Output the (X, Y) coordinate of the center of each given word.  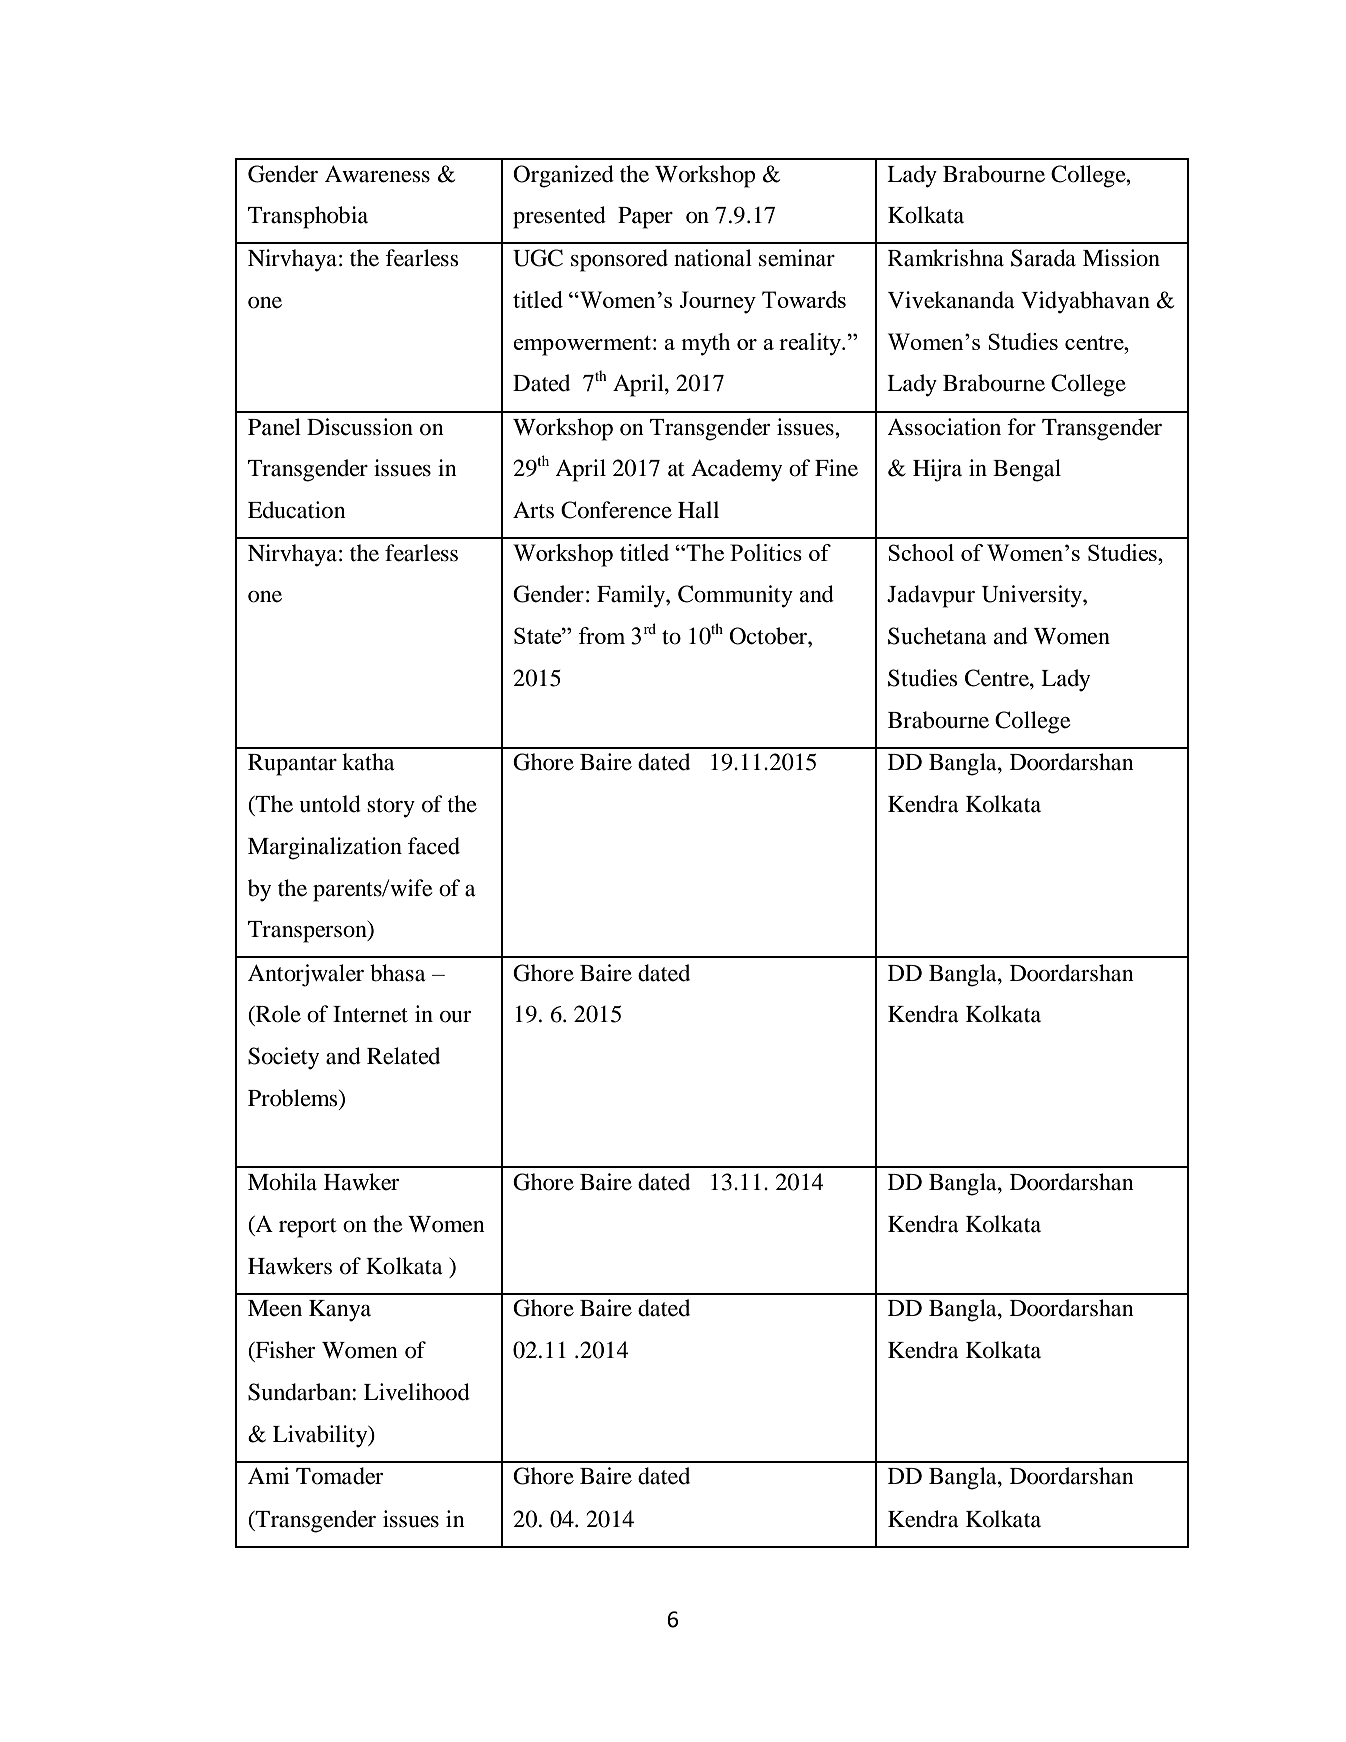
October (769, 636)
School (921, 552)
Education (297, 510)
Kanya (340, 1311)
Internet (370, 1014)
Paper (645, 218)
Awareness (377, 174)
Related (403, 1056)
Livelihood (417, 1392)
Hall (698, 510)
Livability (321, 1436)
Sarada (1043, 258)
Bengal (1027, 470)
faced (434, 846)
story (391, 808)
